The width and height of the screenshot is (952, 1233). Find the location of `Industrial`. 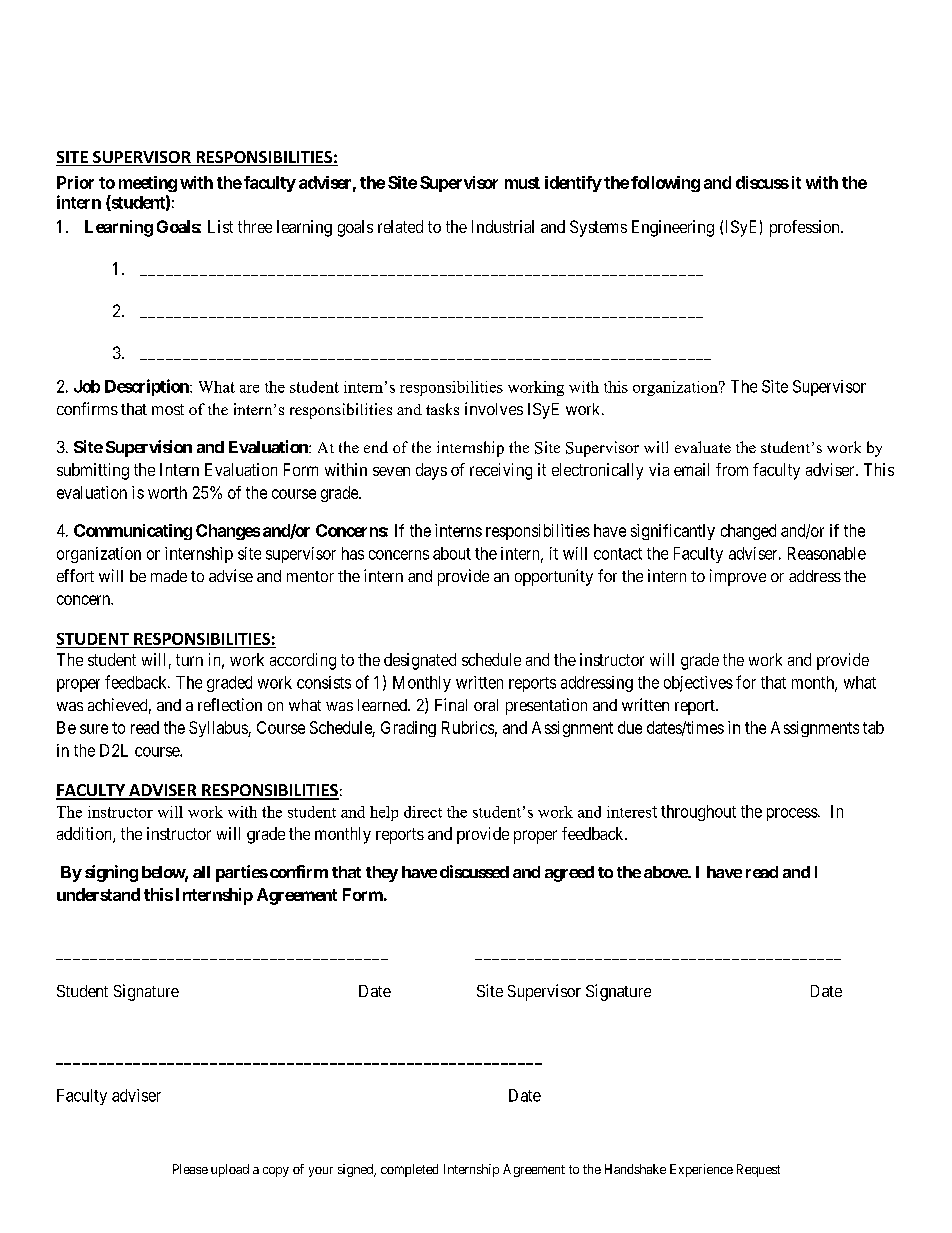

Industrial is located at coordinates (503, 226).
